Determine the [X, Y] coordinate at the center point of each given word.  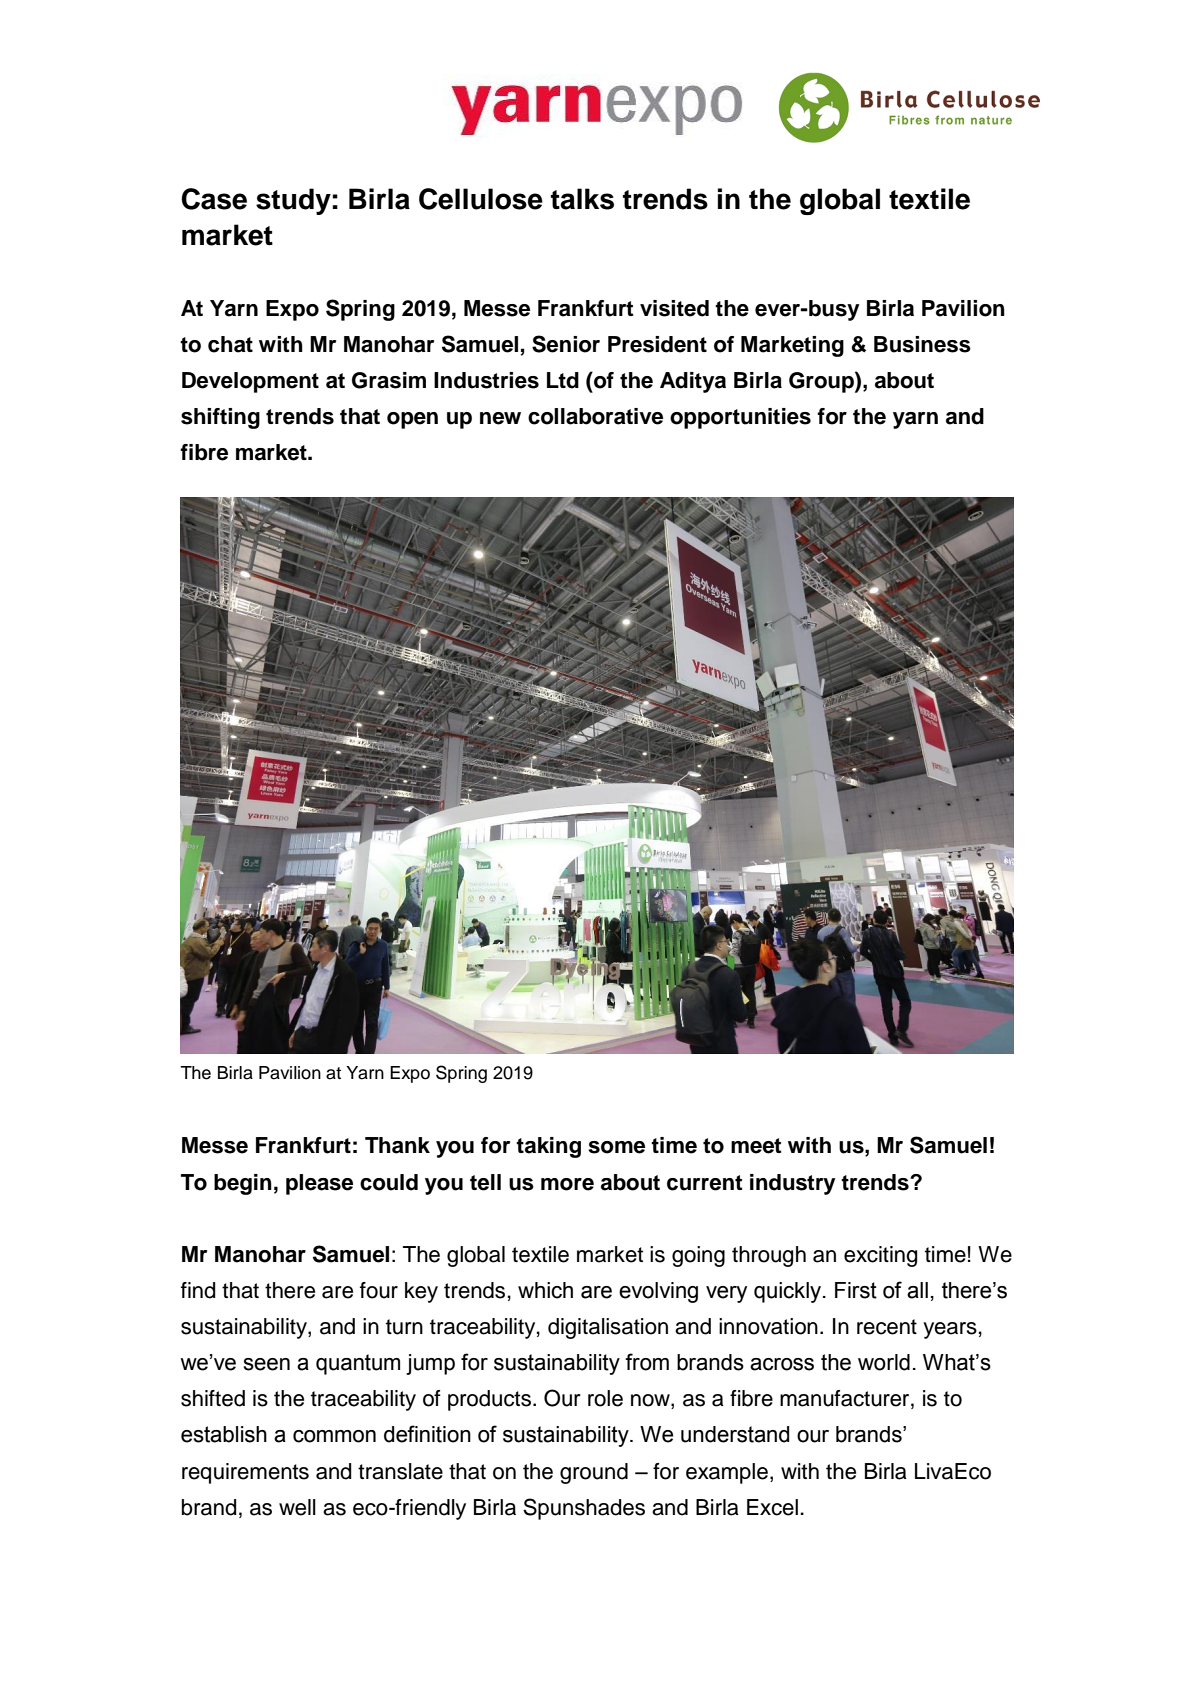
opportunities [740, 418]
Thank [397, 1145]
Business [922, 344]
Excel [772, 1507]
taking [548, 1147]
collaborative [595, 416]
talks [582, 199]
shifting [220, 418]
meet [756, 1146]
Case [214, 199]
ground [594, 1473]
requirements [245, 1473]
